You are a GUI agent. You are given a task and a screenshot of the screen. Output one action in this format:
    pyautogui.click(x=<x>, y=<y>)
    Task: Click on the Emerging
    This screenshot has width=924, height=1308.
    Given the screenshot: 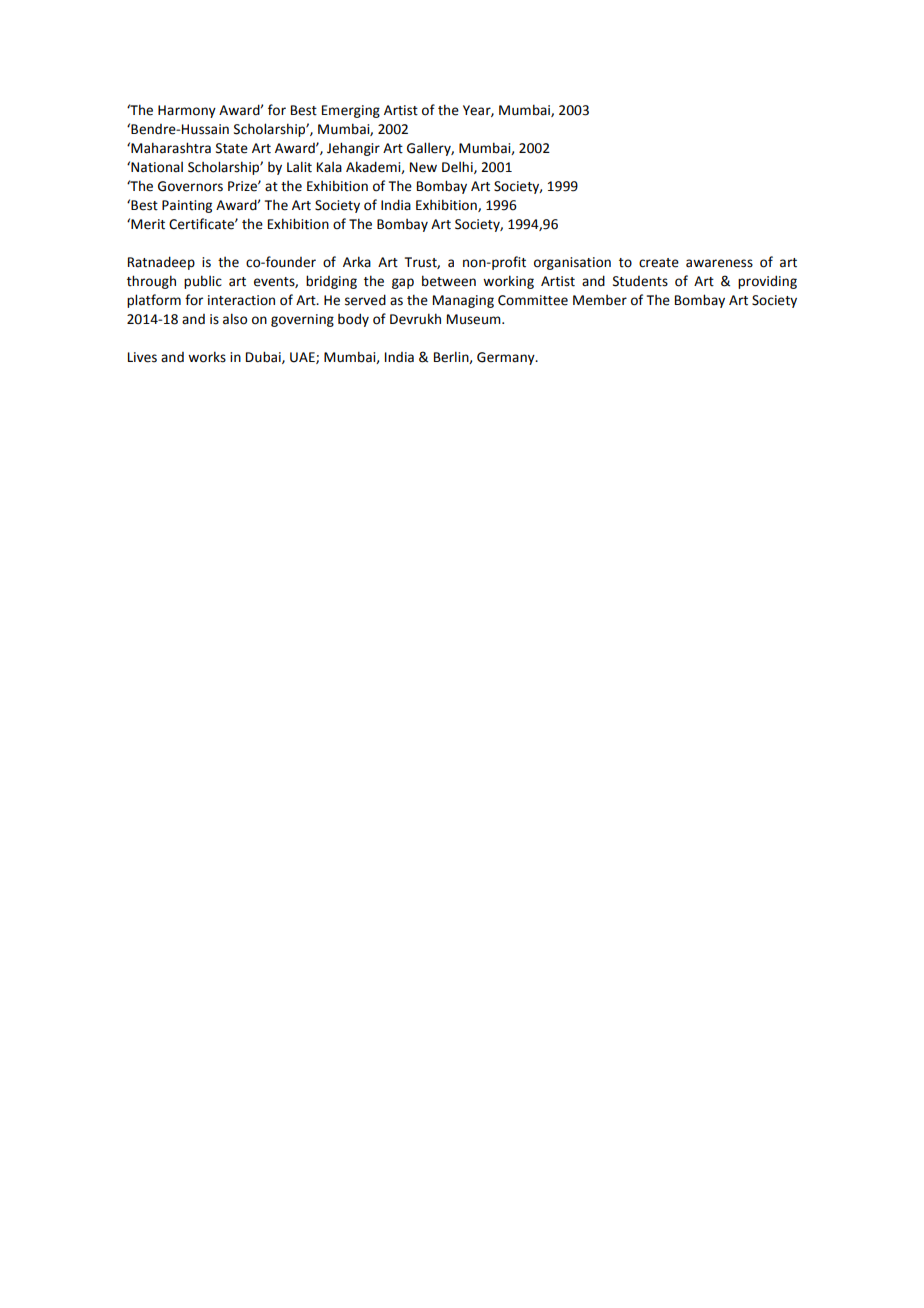 What is the action you would take?
    pyautogui.click(x=351, y=111)
